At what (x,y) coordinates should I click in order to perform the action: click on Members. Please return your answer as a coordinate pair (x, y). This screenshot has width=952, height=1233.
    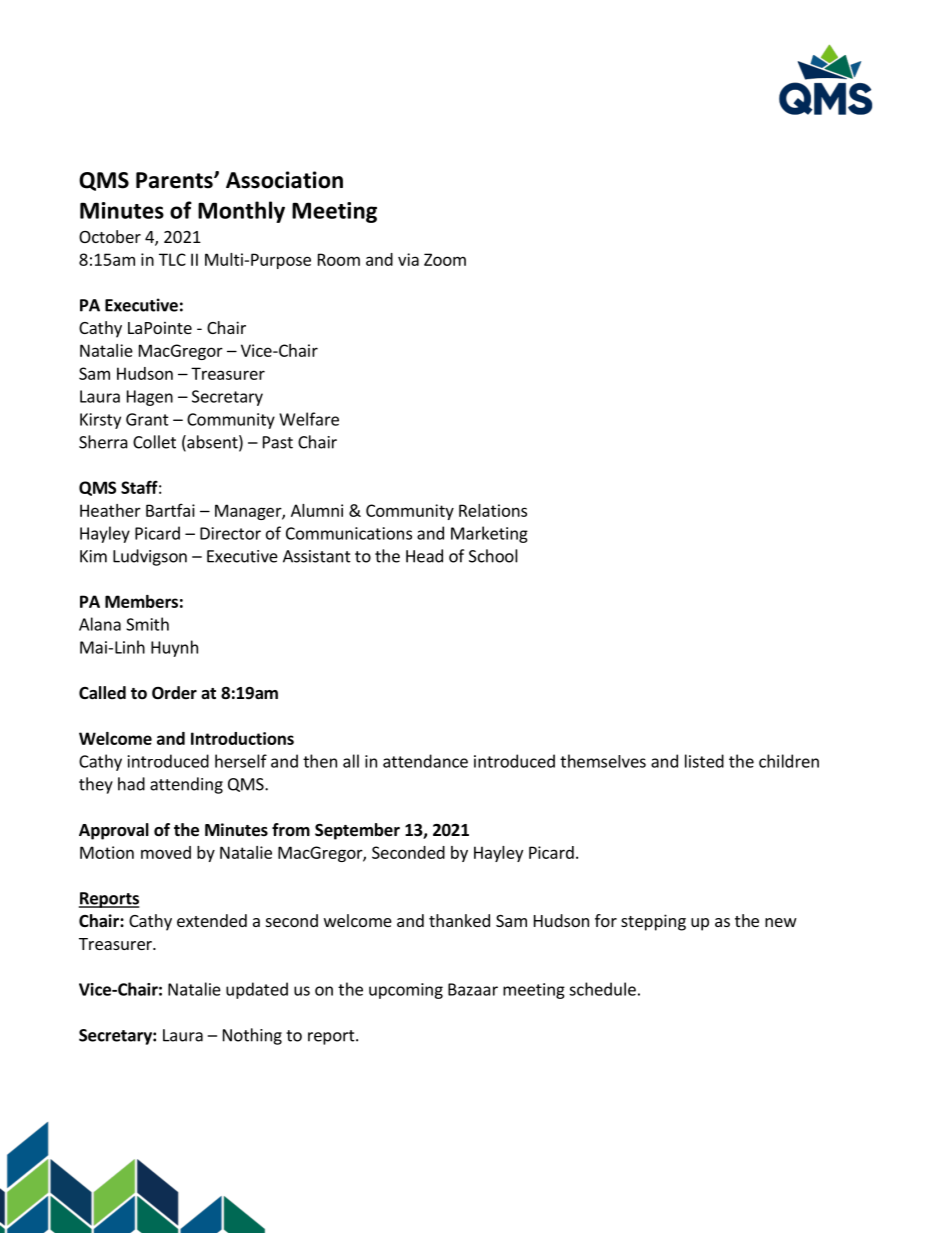
    Looking at the image, I should click on (141, 601).
